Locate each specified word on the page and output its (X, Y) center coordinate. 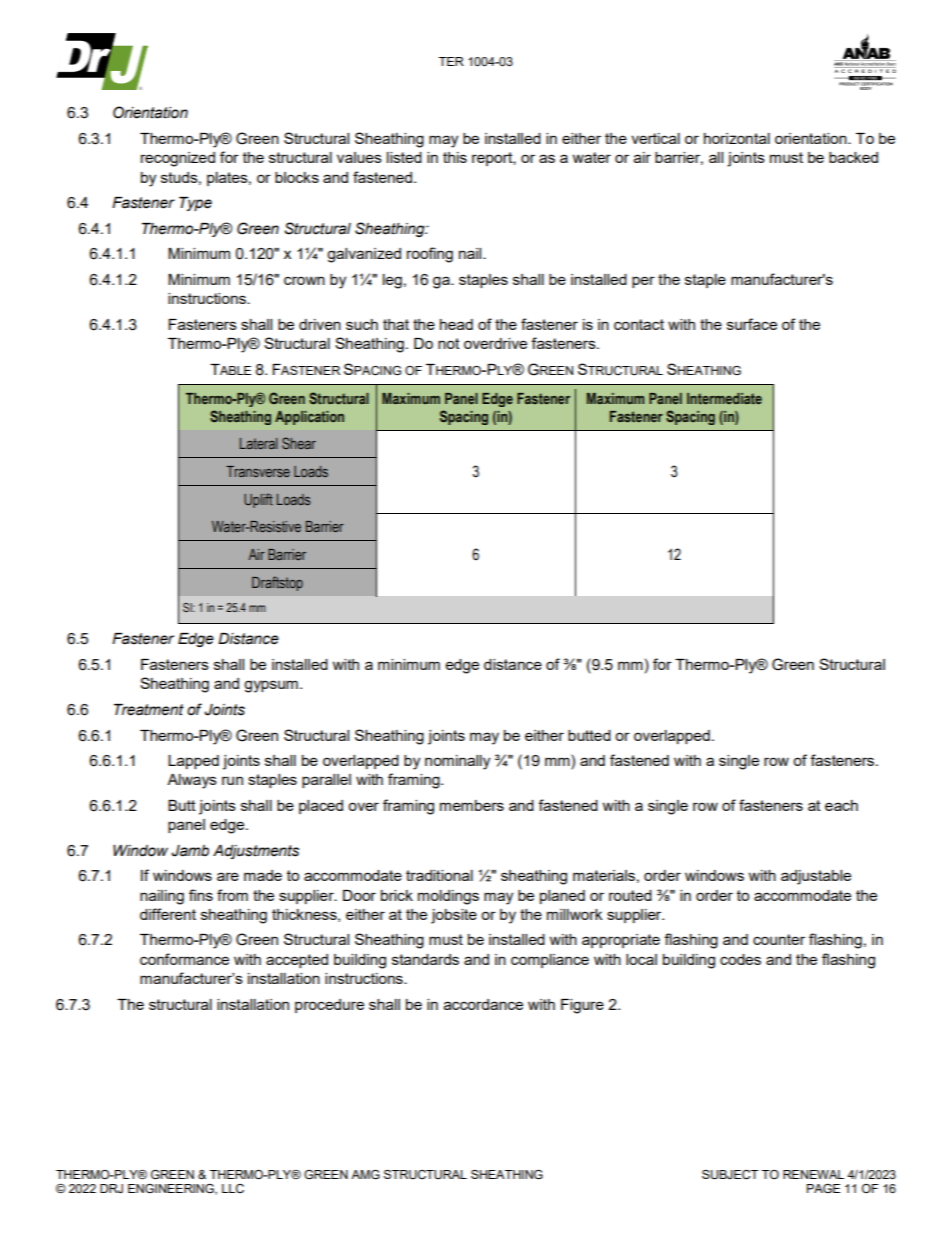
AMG (365, 1175)
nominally (457, 762)
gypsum (271, 686)
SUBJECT (730, 1175)
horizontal (737, 138)
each (841, 805)
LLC (233, 1189)
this (455, 157)
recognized (178, 159)
